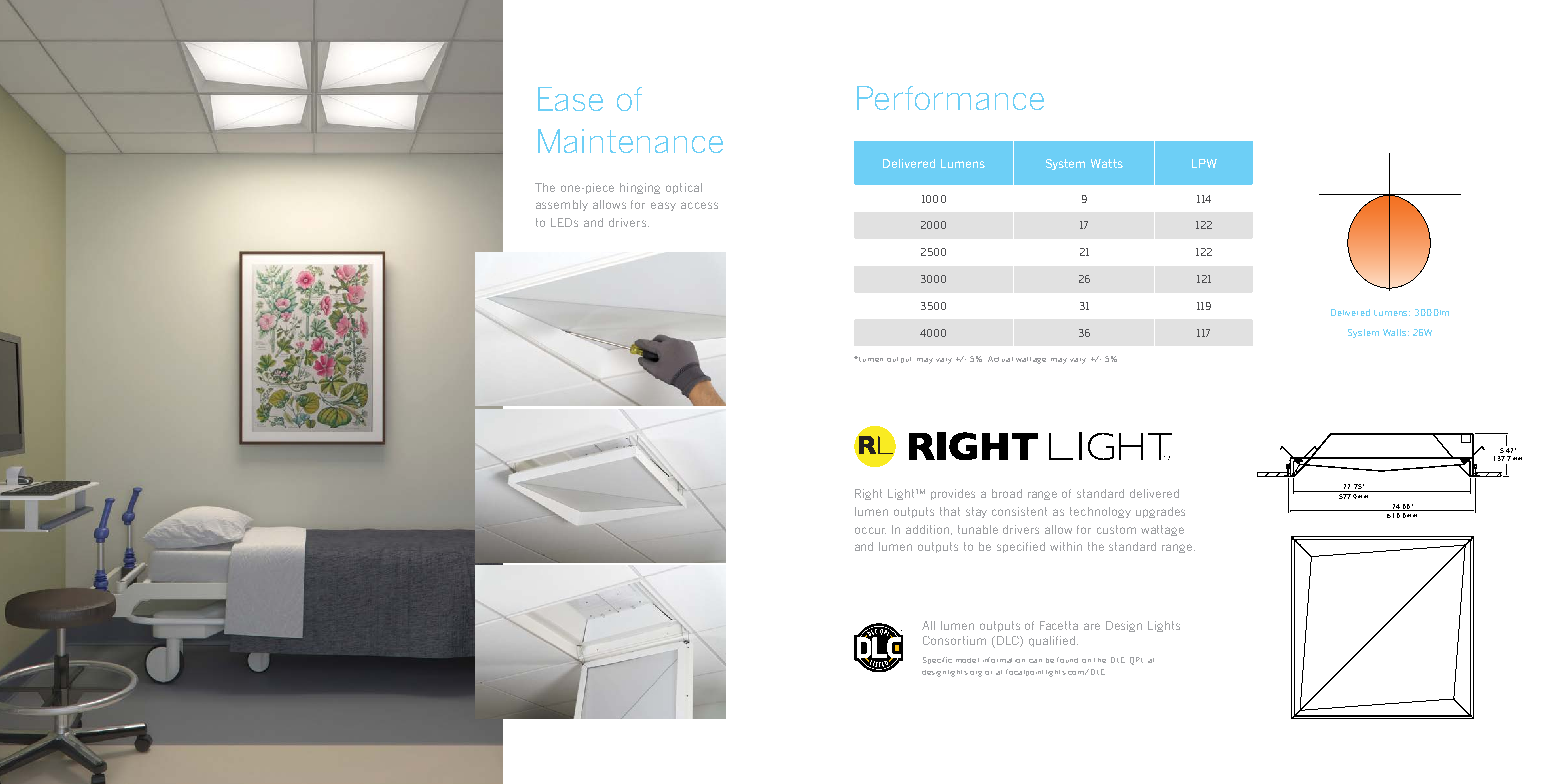 The image size is (1568, 784). I want to click on that, so click(950, 511).
